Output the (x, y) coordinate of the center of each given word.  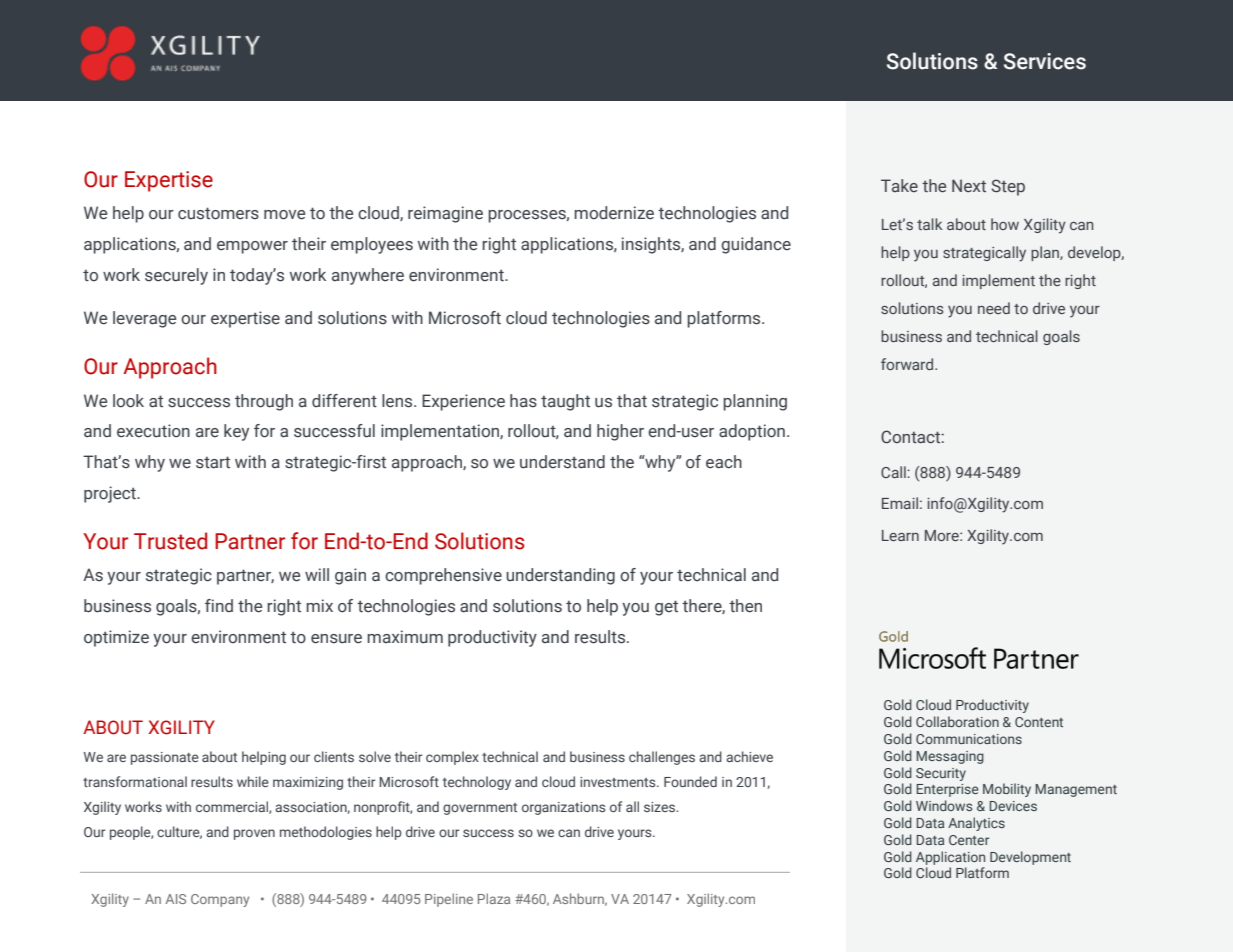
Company (220, 900)
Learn (900, 535)
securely (176, 276)
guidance (756, 245)
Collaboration (957, 721)
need (994, 308)
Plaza (494, 898)
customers (218, 213)
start (213, 462)
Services (1045, 61)
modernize (614, 213)
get (666, 608)
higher (620, 432)
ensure (336, 639)
